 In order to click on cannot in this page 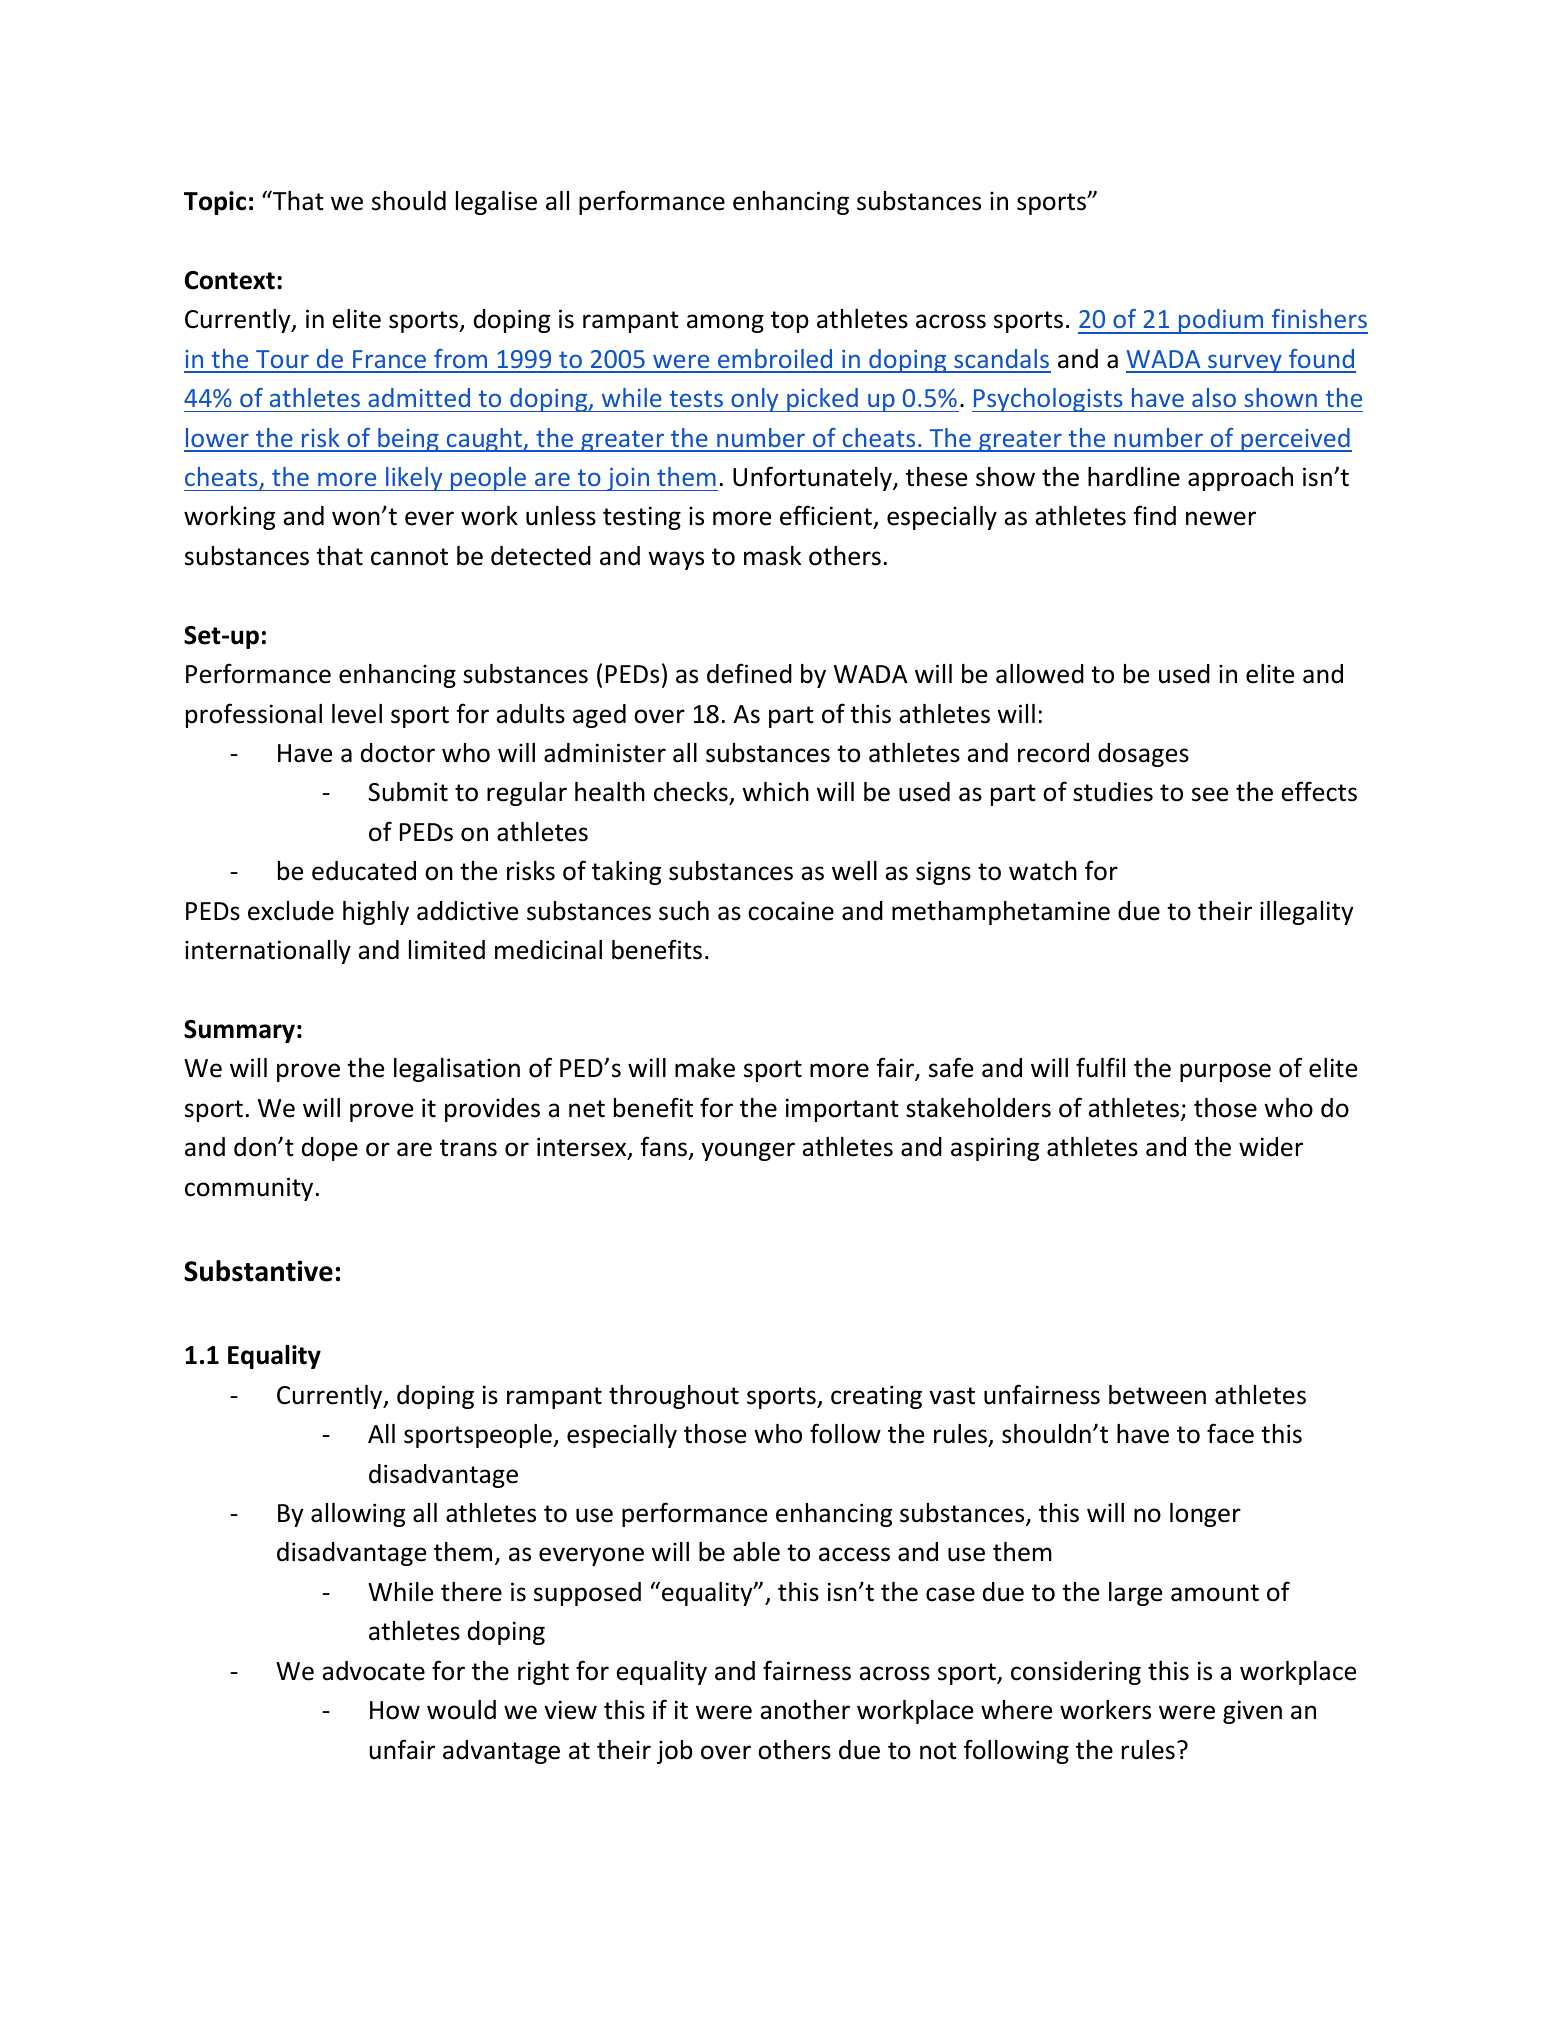, I will do `click(409, 557)`.
